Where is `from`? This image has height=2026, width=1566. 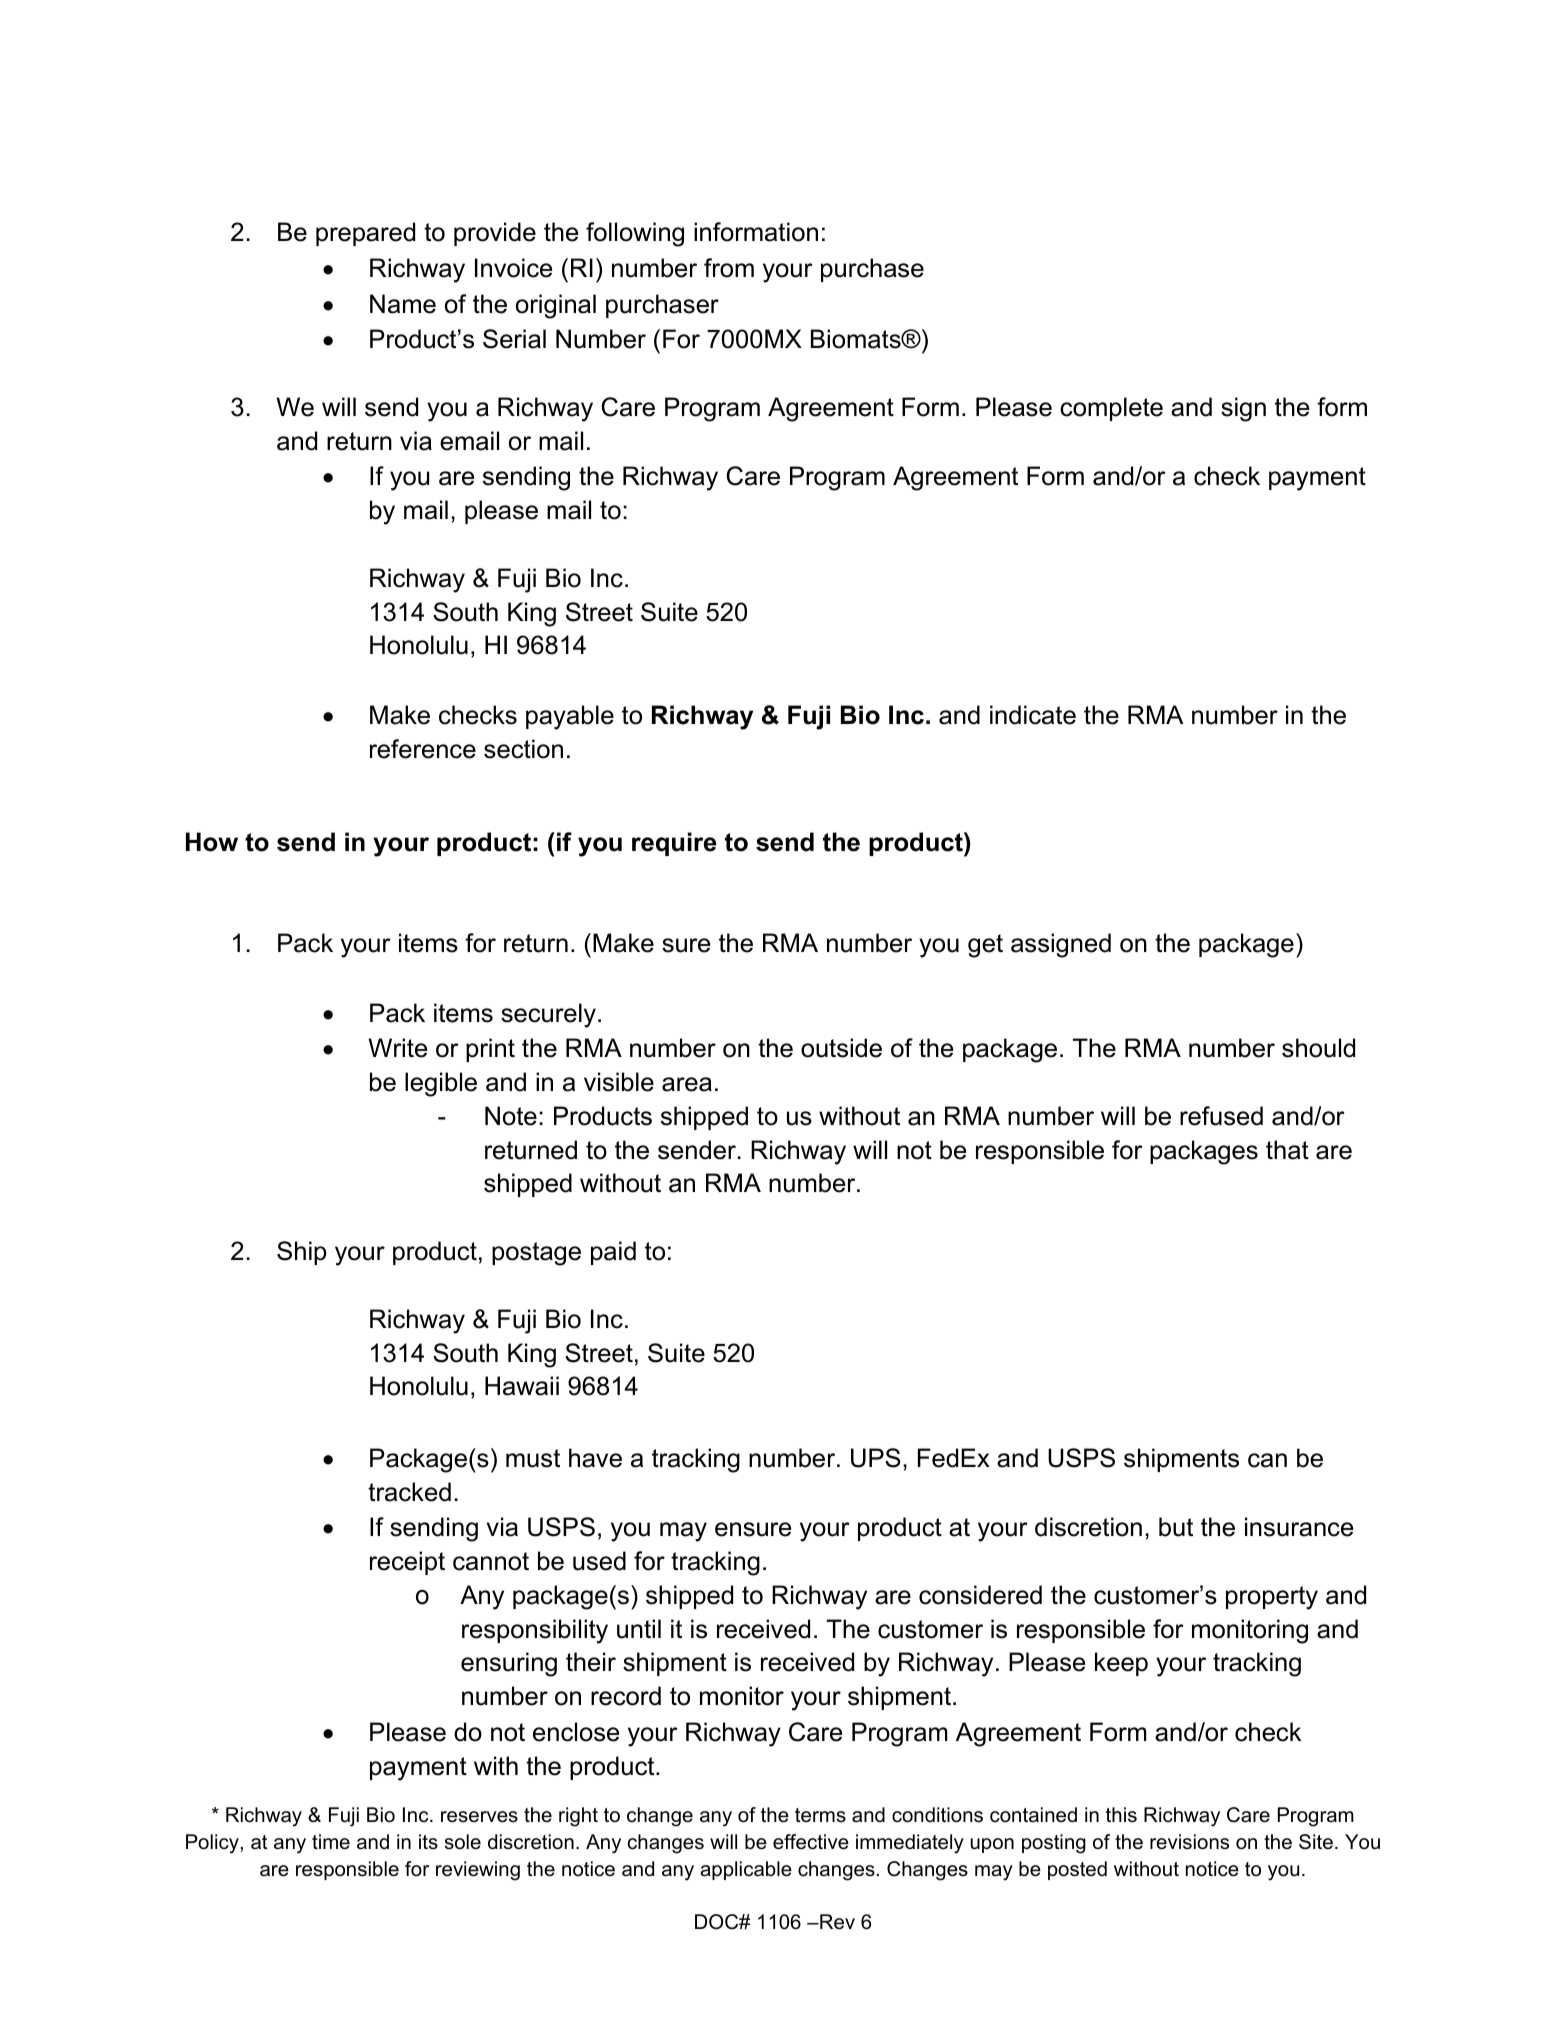
from is located at coordinates (729, 268).
